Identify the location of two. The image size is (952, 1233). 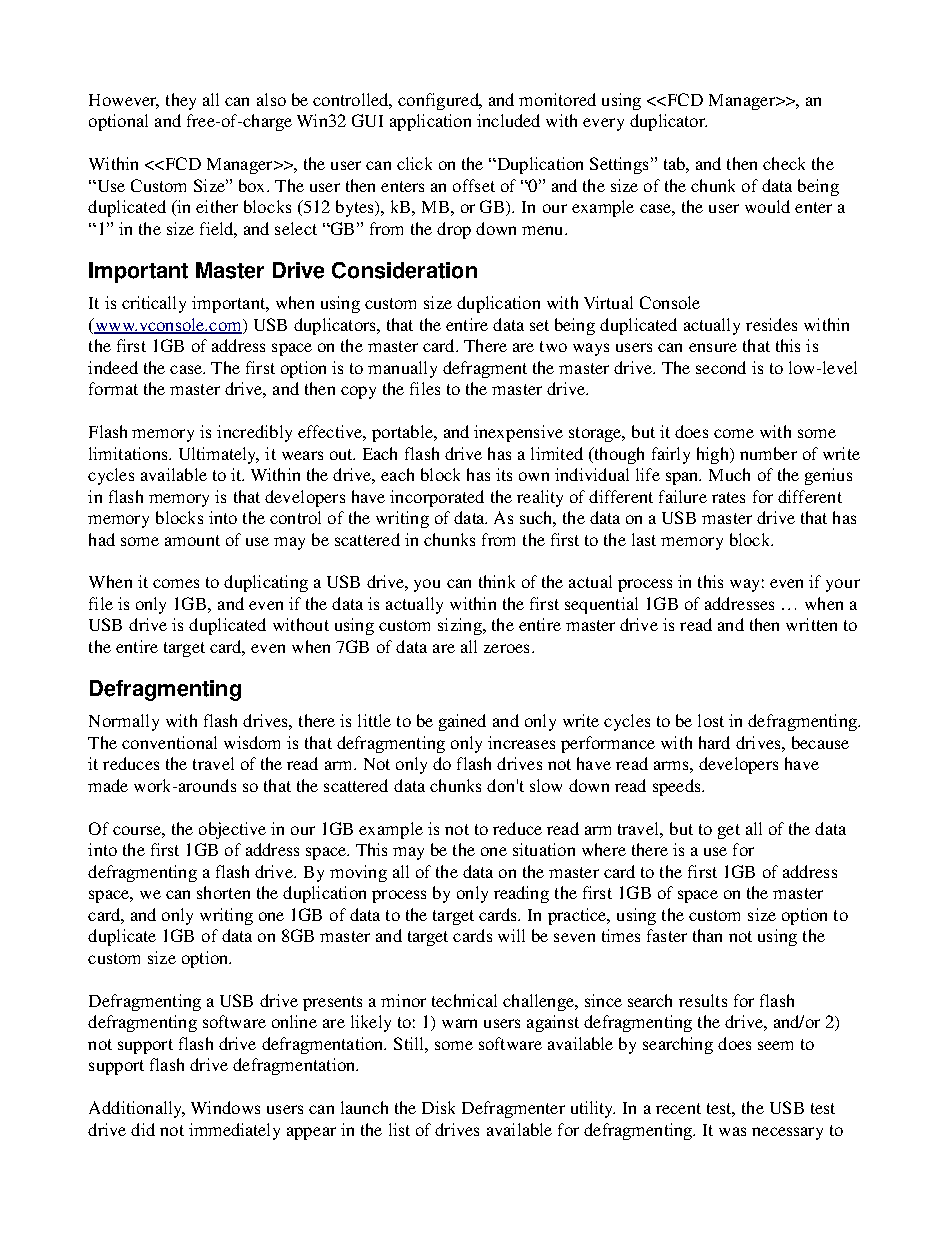
(553, 346).
